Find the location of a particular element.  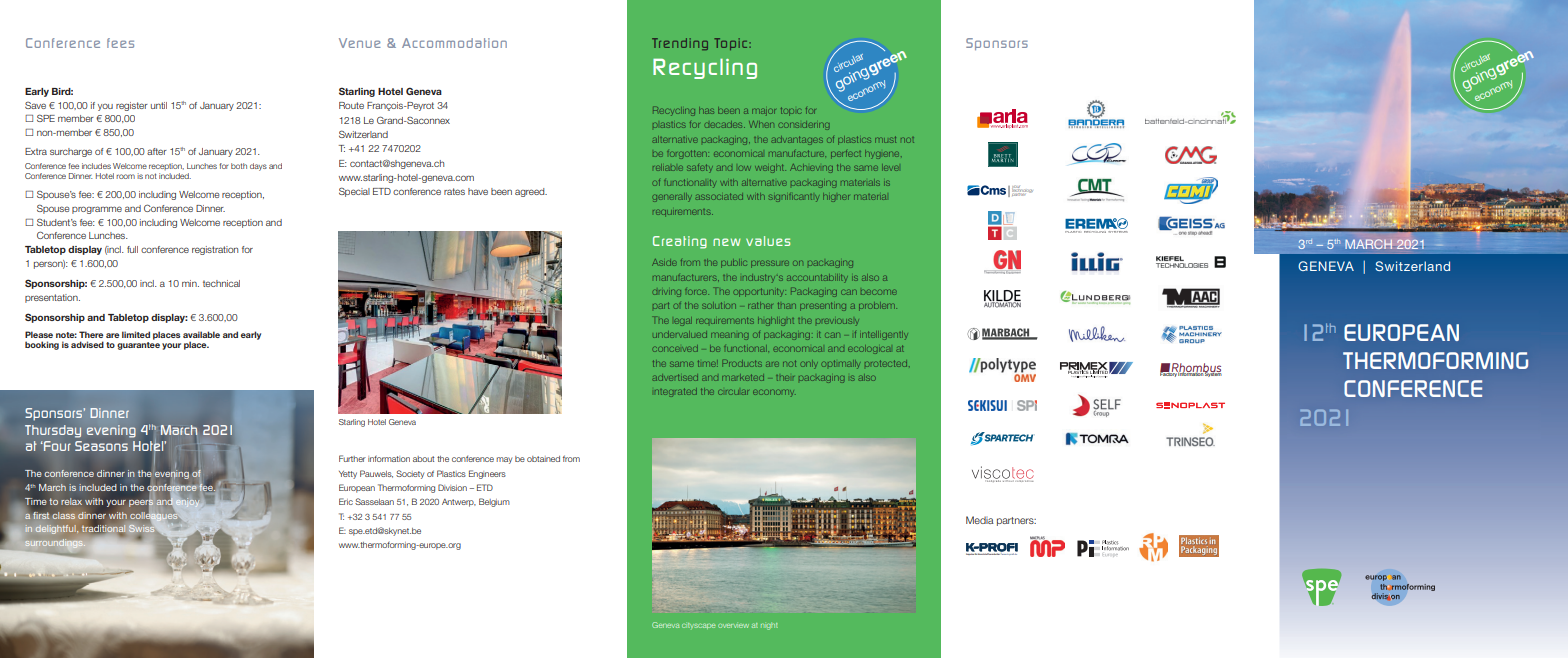

Accommodation is located at coordinates (454, 43).
